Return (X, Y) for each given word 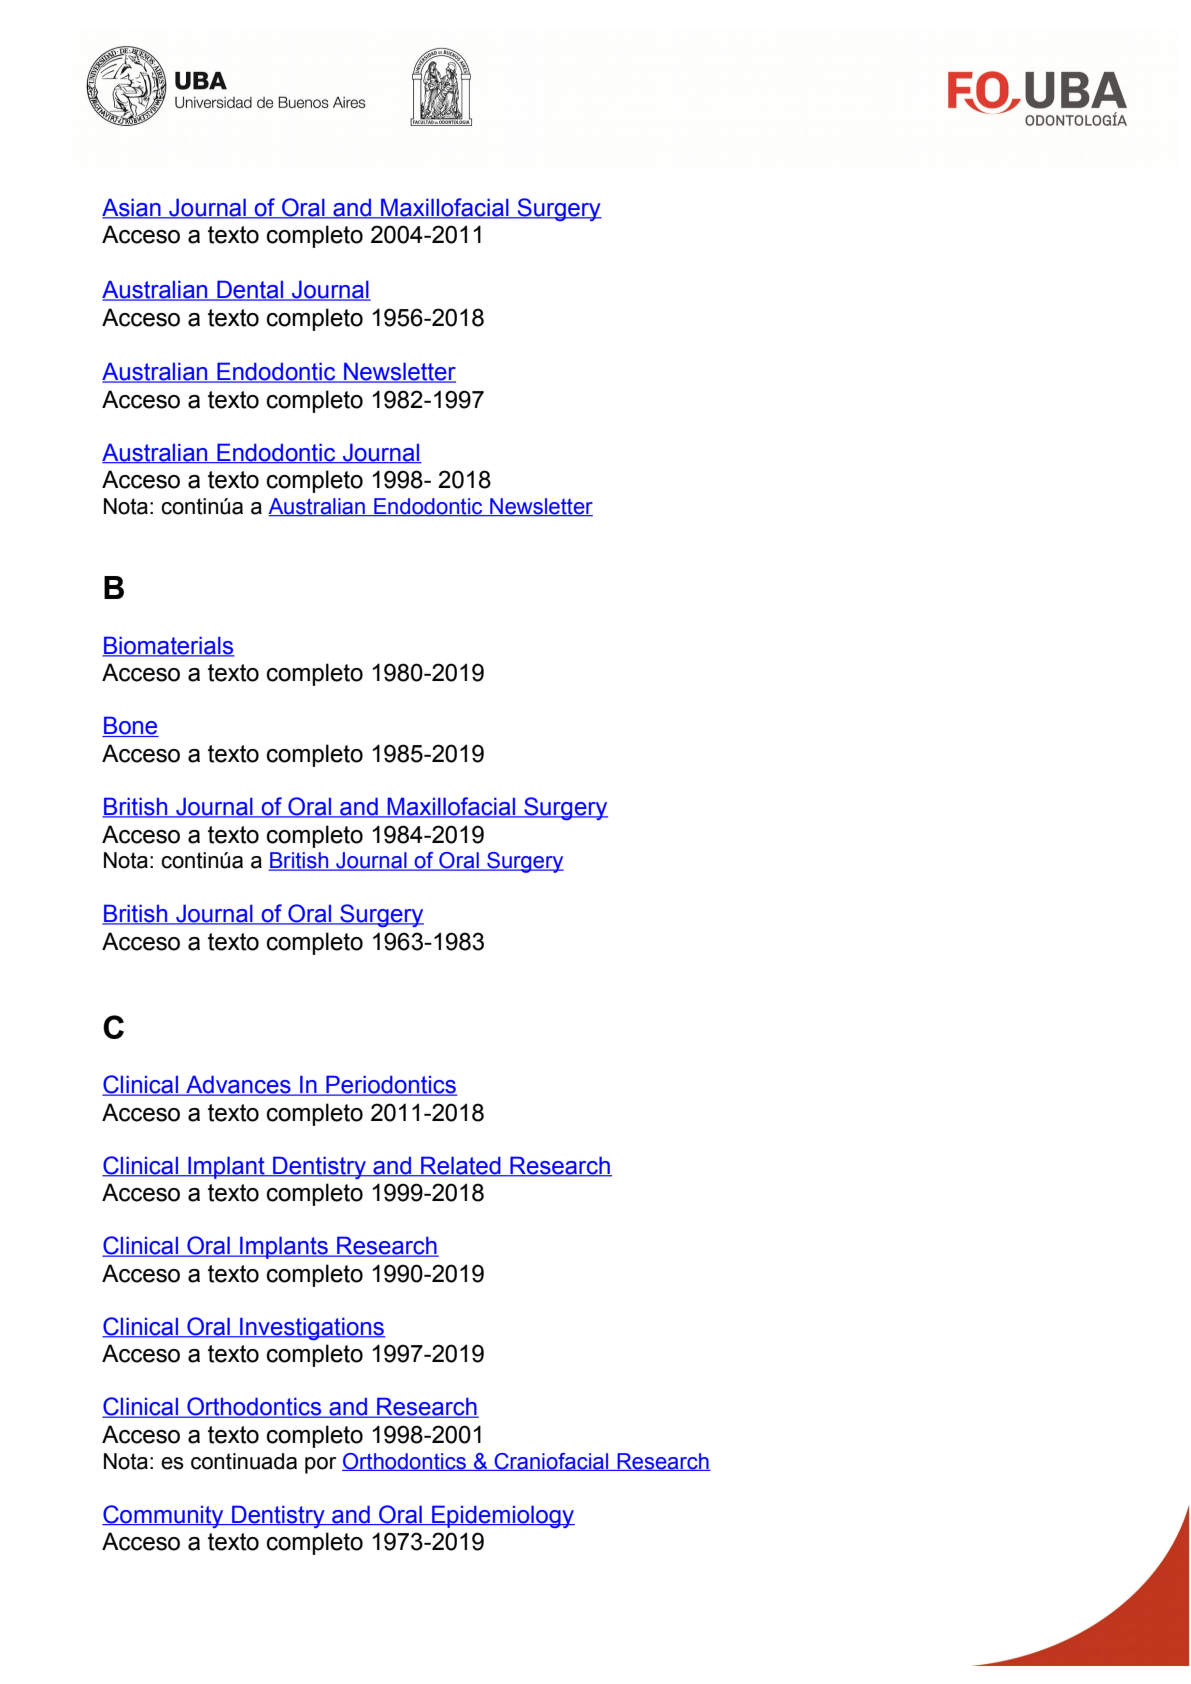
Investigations (311, 1329)
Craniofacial (551, 1462)
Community (164, 1516)
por (320, 1465)
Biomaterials (168, 646)
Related (461, 1166)
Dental (250, 290)
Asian (132, 209)
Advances (238, 1086)
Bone (130, 726)
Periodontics (390, 1085)
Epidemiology (502, 1516)
